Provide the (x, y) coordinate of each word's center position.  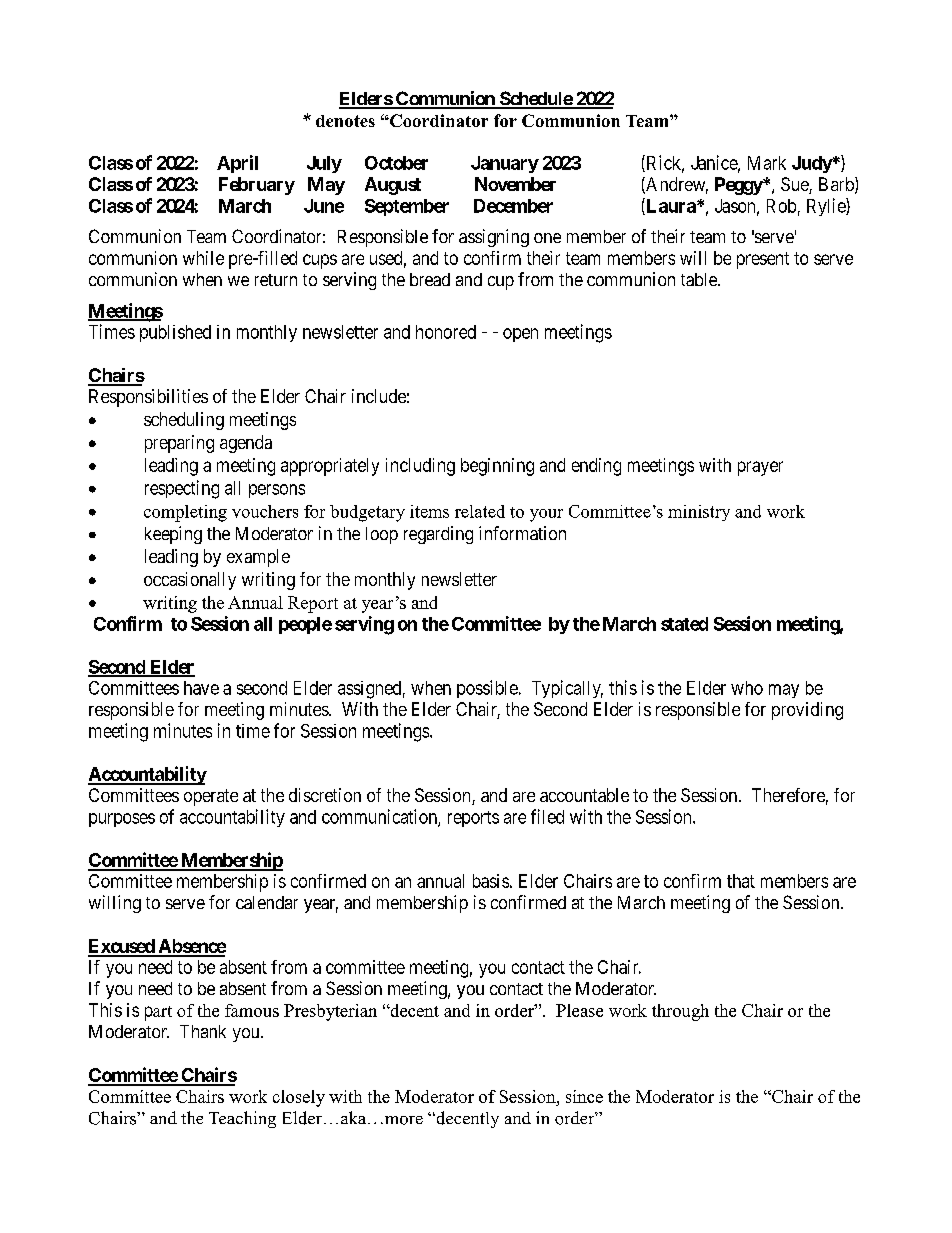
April (237, 164)
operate (211, 797)
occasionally (190, 581)
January (505, 164)
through (680, 1012)
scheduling (184, 421)
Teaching (242, 1119)
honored (446, 332)
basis (491, 881)
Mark (767, 163)
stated (684, 624)
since (584, 1096)
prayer (760, 468)
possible (487, 689)
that (741, 881)
